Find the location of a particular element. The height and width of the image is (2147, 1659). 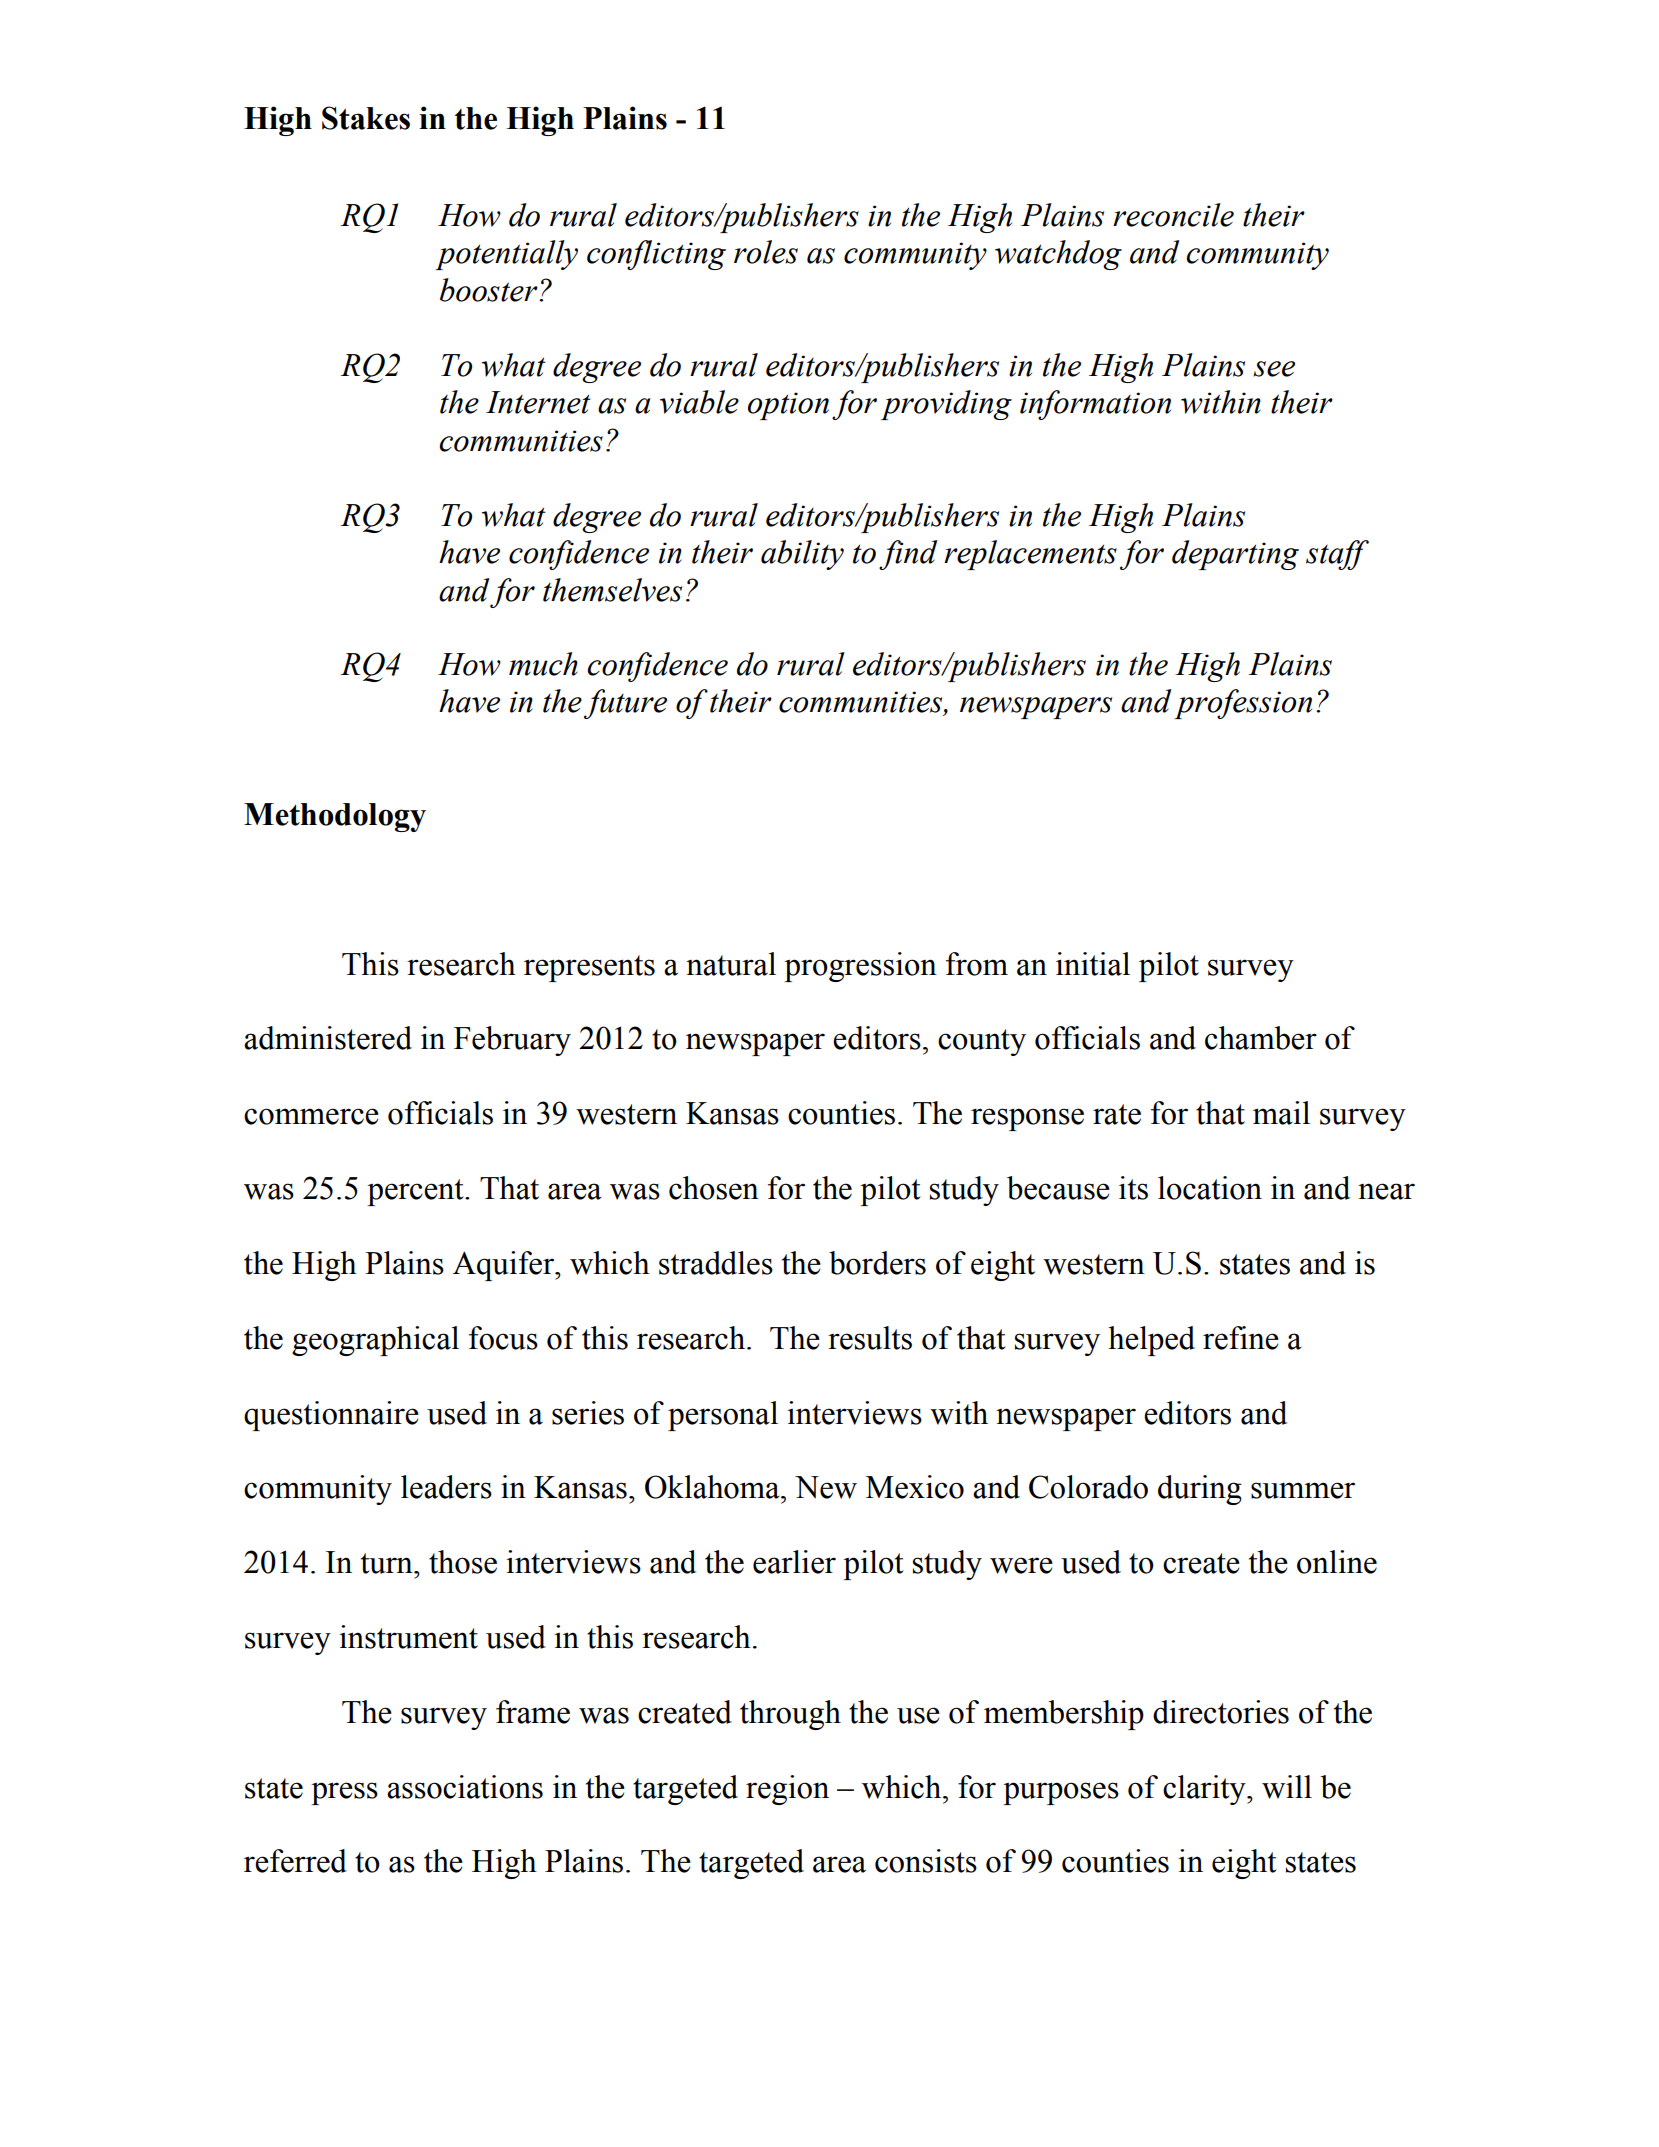

progression is located at coordinates (860, 967).
